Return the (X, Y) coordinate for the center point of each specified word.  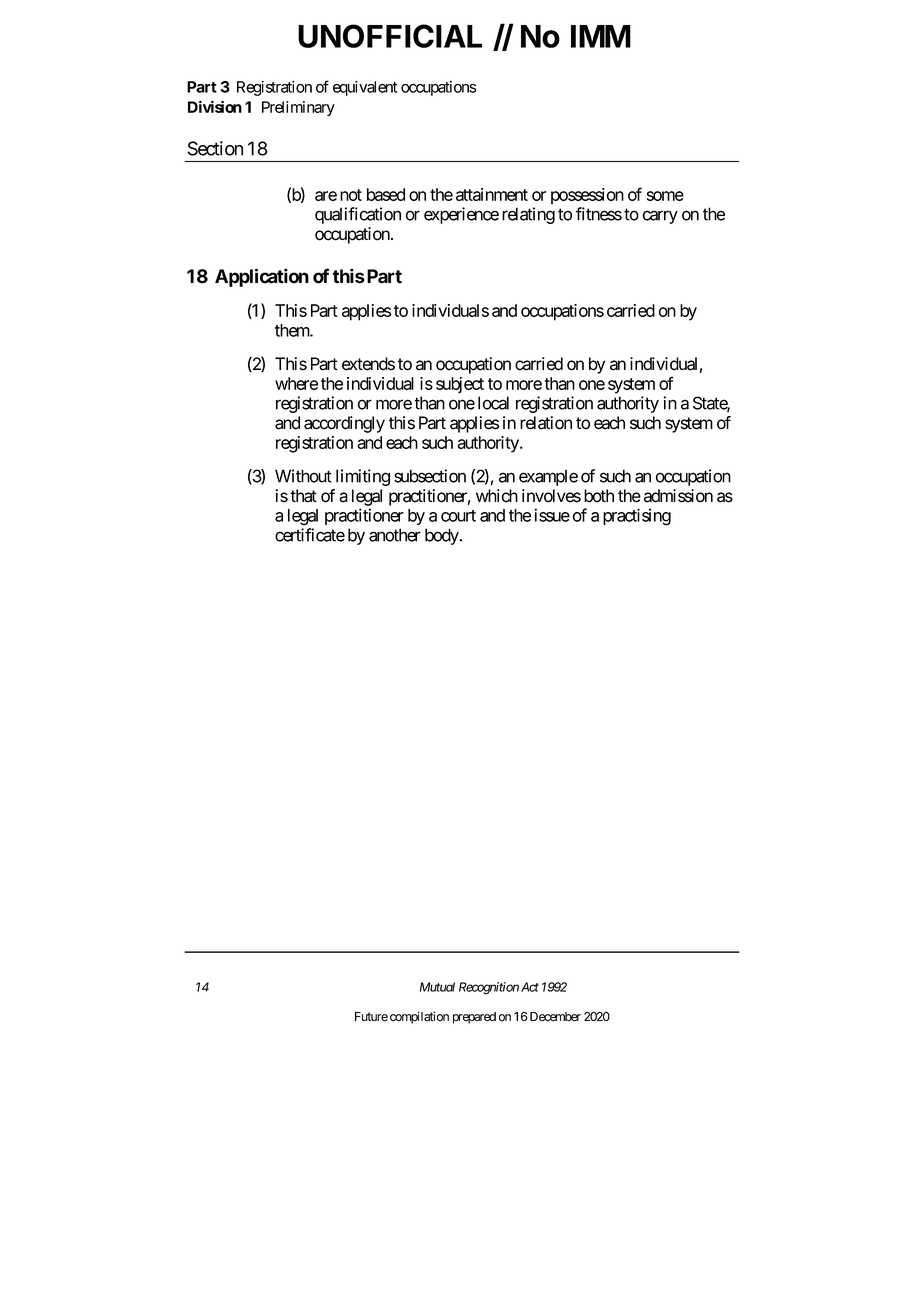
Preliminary (298, 108)
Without (303, 476)
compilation (419, 1017)
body (443, 536)
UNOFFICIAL (390, 36)
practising (637, 517)
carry (660, 217)
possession (587, 196)
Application (262, 277)
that (303, 496)
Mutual (437, 987)
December (554, 1017)
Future (371, 1017)
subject (460, 385)
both (599, 496)
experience (461, 215)
